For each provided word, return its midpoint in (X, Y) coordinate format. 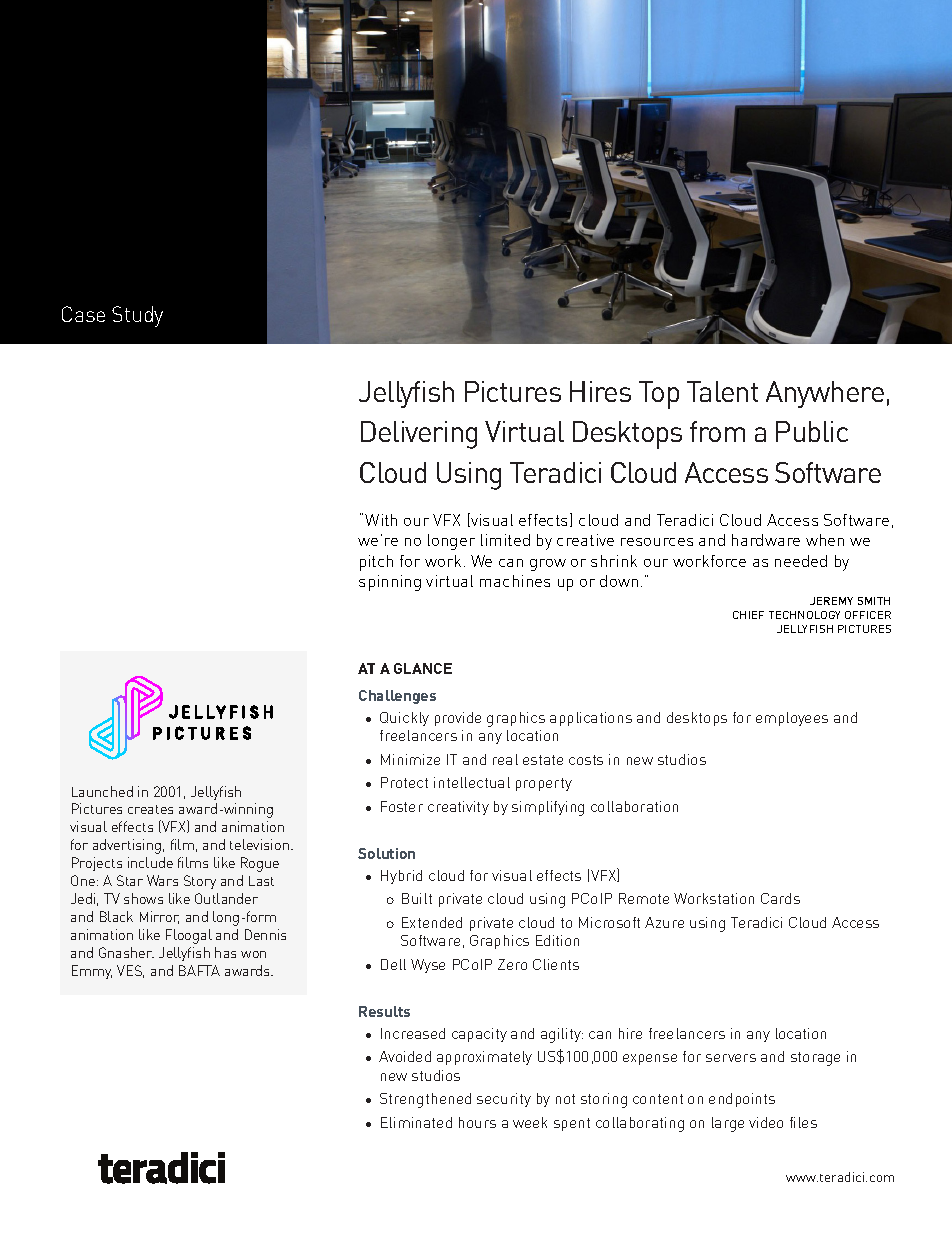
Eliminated (416, 1122)
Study (137, 316)
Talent (722, 391)
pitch (376, 563)
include (150, 862)
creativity (458, 808)
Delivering (419, 435)
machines (515, 581)
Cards (780, 898)
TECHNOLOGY (804, 615)
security (504, 1100)
